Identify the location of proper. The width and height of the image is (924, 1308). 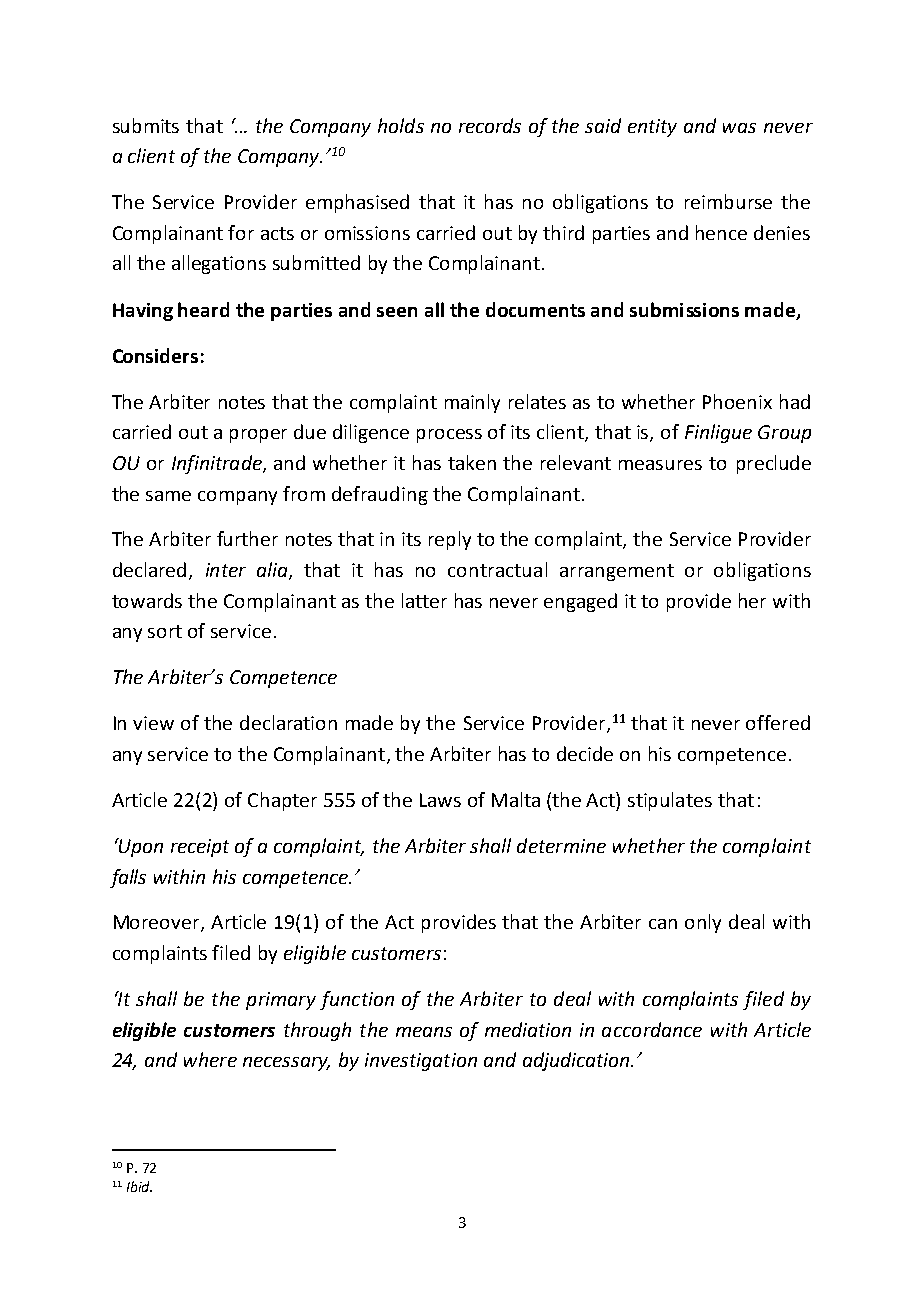
(258, 436).
